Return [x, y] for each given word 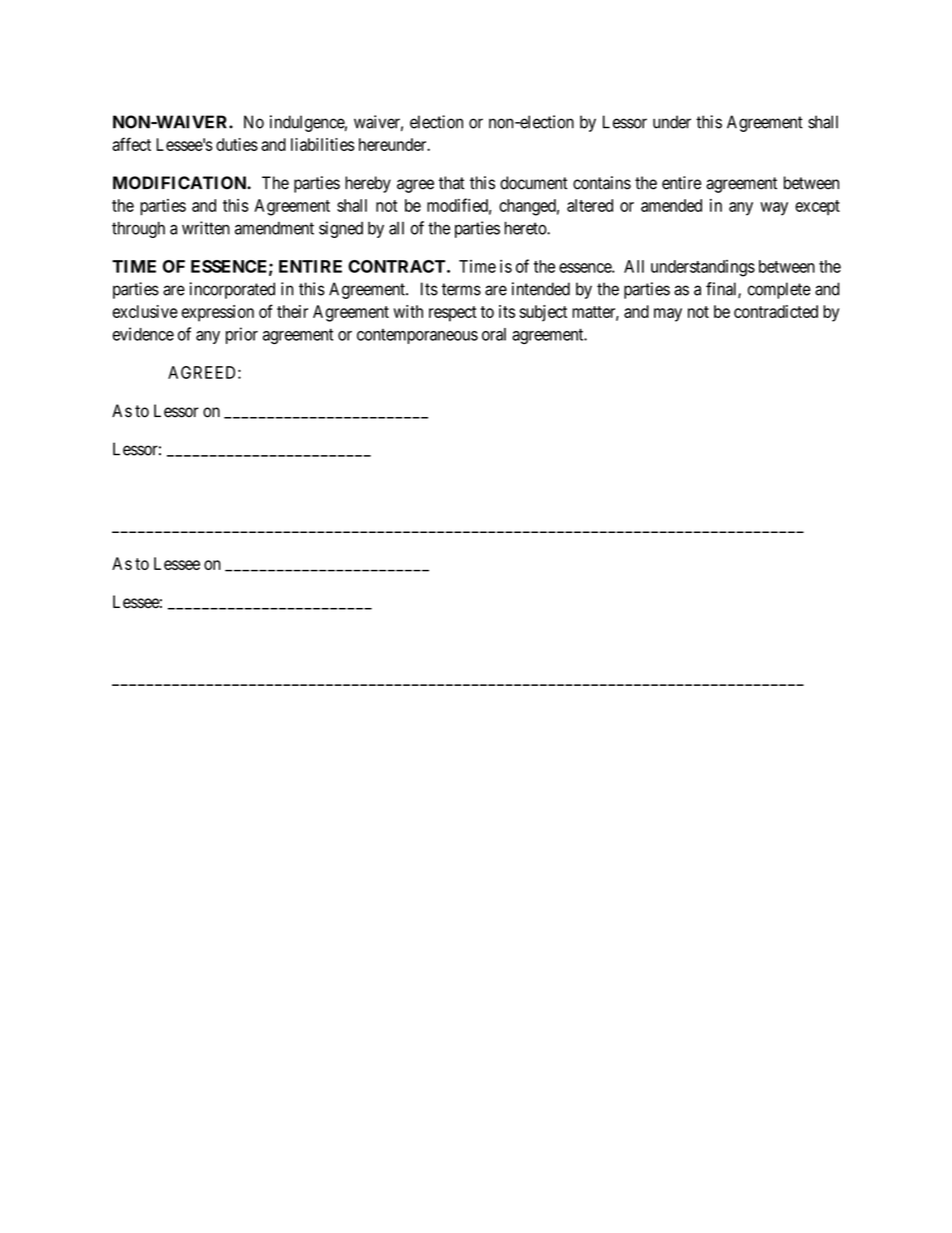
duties [237, 144]
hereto [526, 228]
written [206, 228]
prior [242, 335]
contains [602, 183]
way [774, 209]
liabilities [323, 144]
